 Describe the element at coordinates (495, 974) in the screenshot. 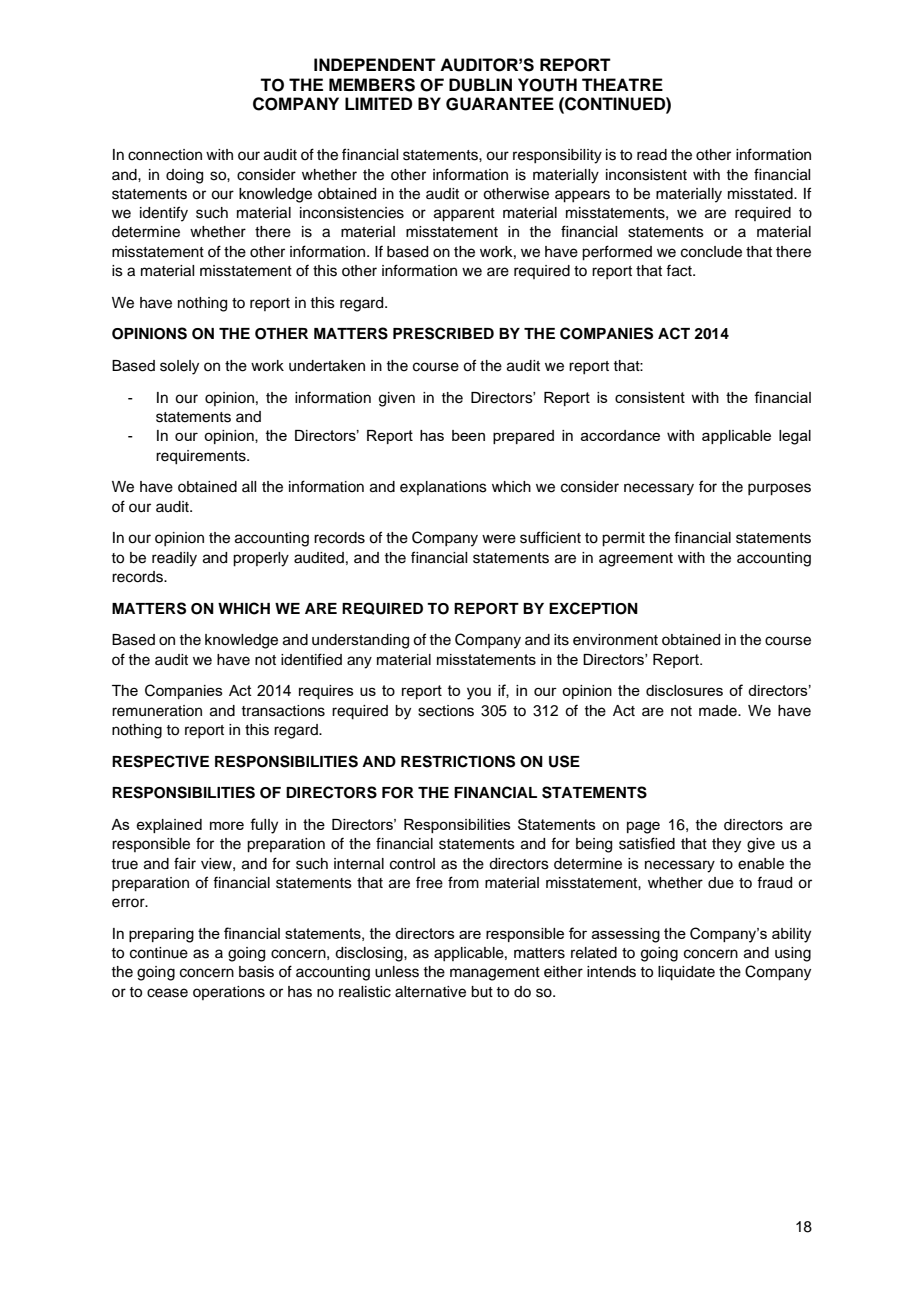

I see `management` at that location.
